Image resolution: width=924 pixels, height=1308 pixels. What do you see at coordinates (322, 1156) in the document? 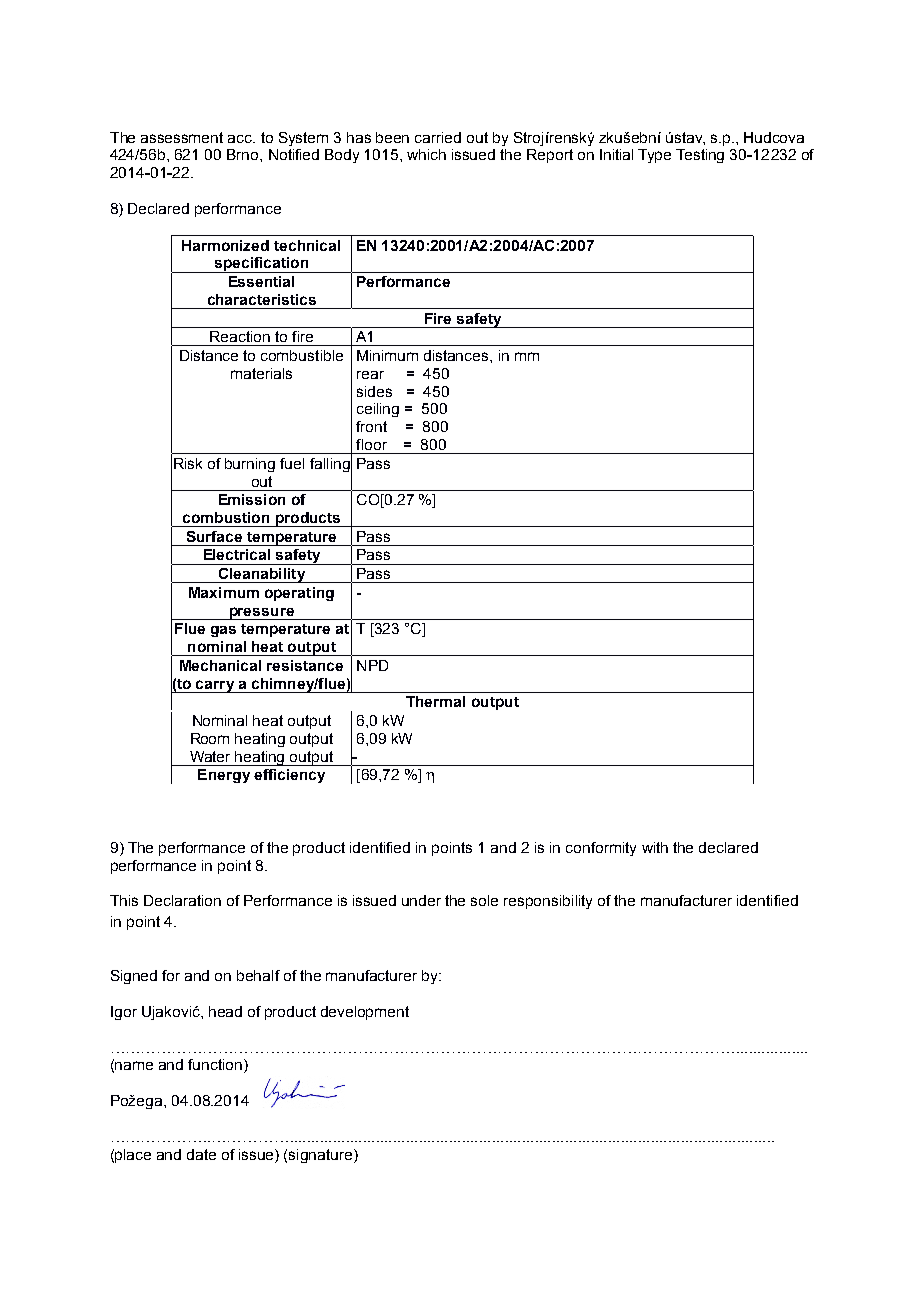
I see `signature` at bounding box center [322, 1156].
